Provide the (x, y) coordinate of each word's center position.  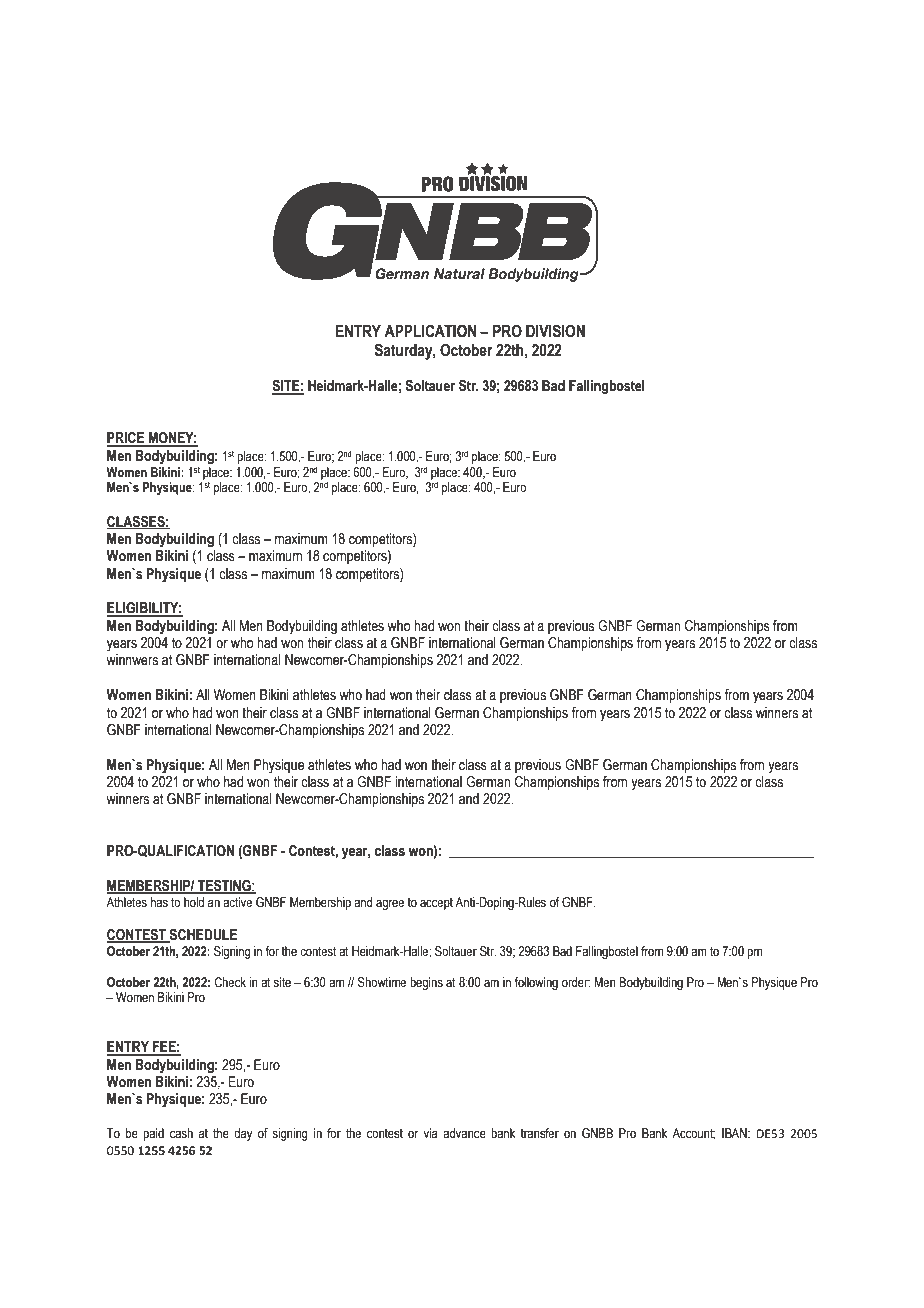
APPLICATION (430, 331)
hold (194, 902)
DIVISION (555, 331)
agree (390, 904)
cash (181, 1133)
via (431, 1133)
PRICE (127, 439)
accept (436, 903)
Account (693, 1134)
